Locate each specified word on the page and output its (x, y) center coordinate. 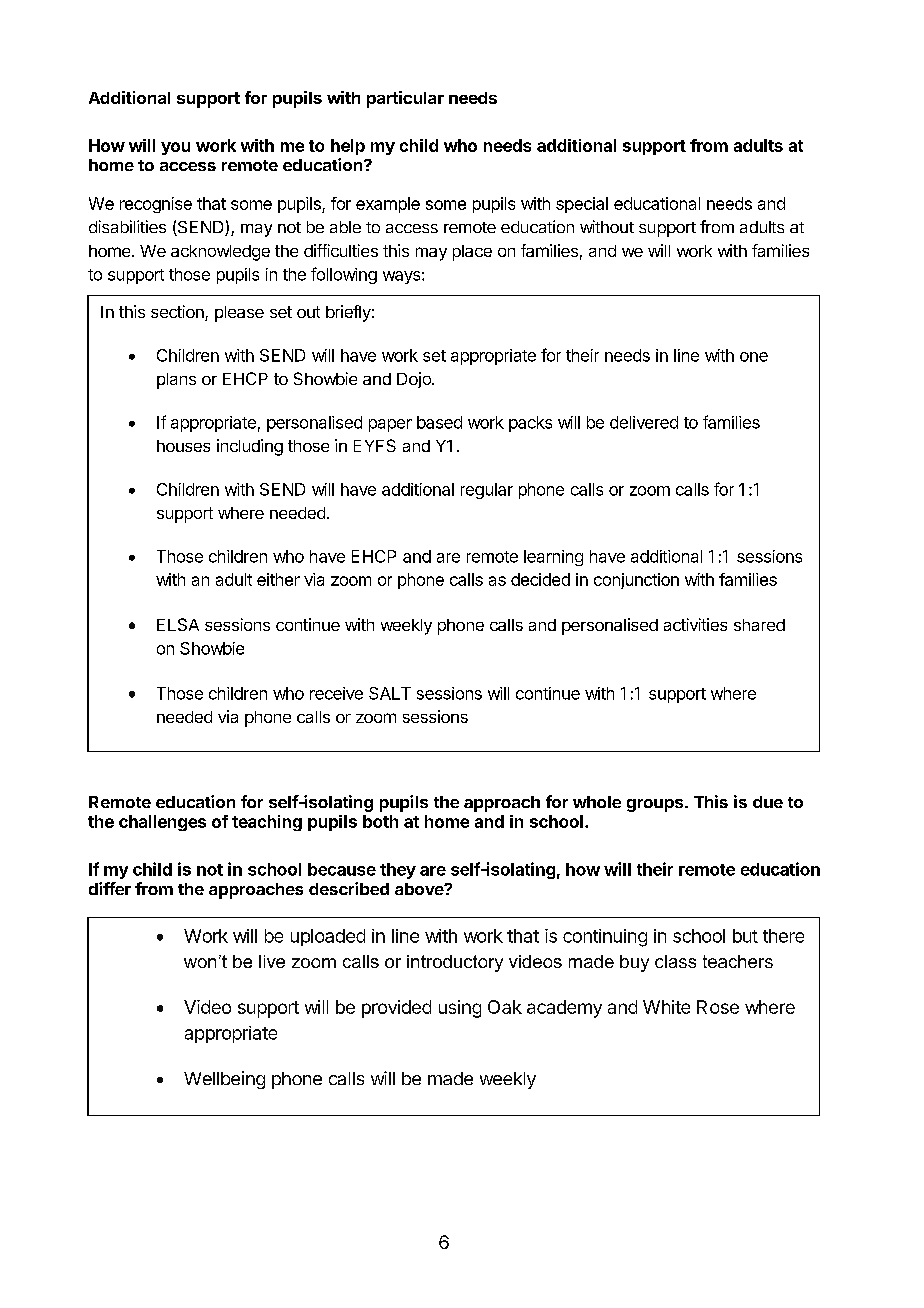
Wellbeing (224, 1080)
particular (405, 99)
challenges (162, 823)
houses (183, 446)
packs (530, 424)
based (439, 422)
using (460, 1009)
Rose (718, 1007)
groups (656, 805)
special (582, 205)
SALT (390, 693)
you (175, 148)
